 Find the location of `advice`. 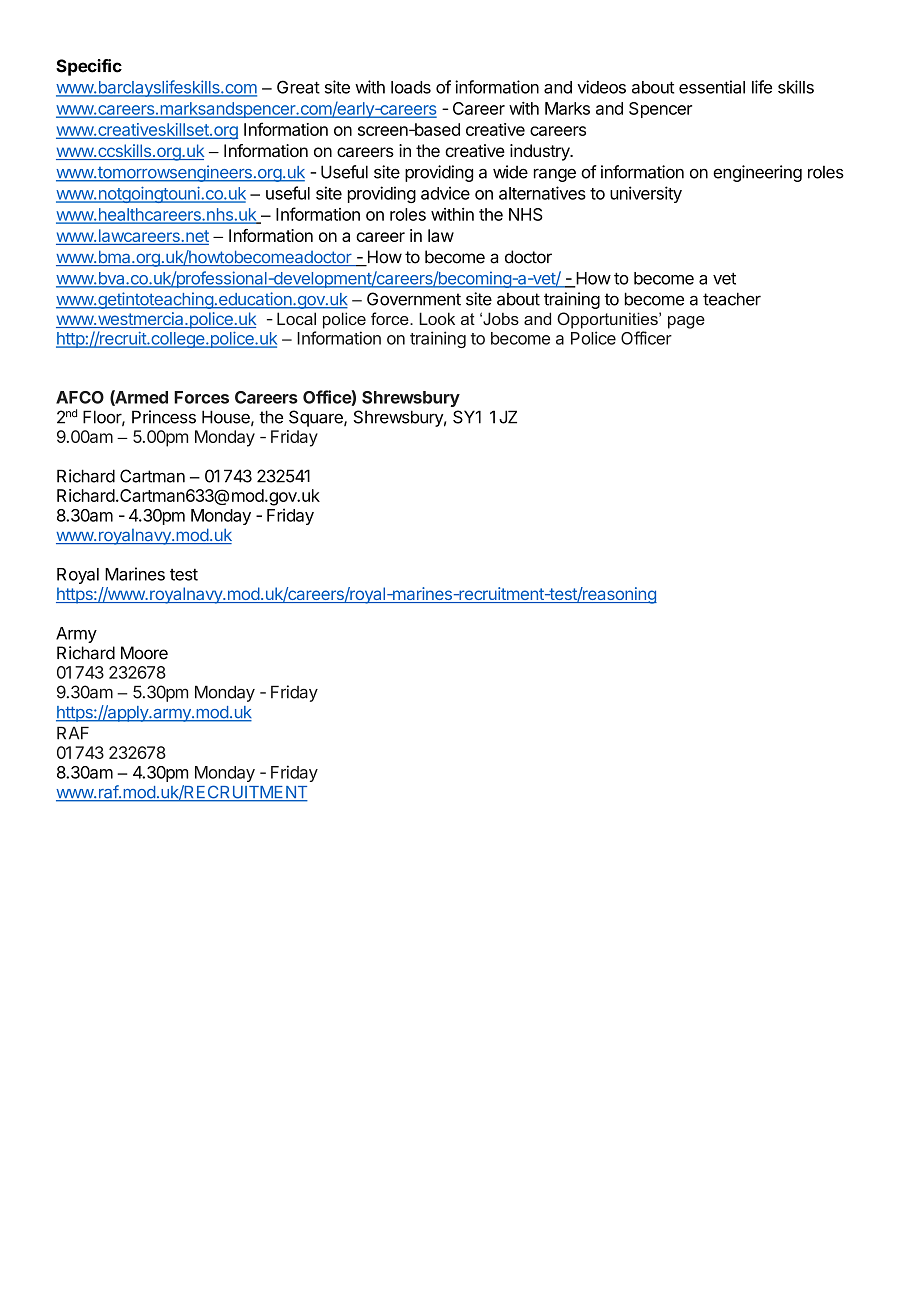

advice is located at coordinates (445, 193).
